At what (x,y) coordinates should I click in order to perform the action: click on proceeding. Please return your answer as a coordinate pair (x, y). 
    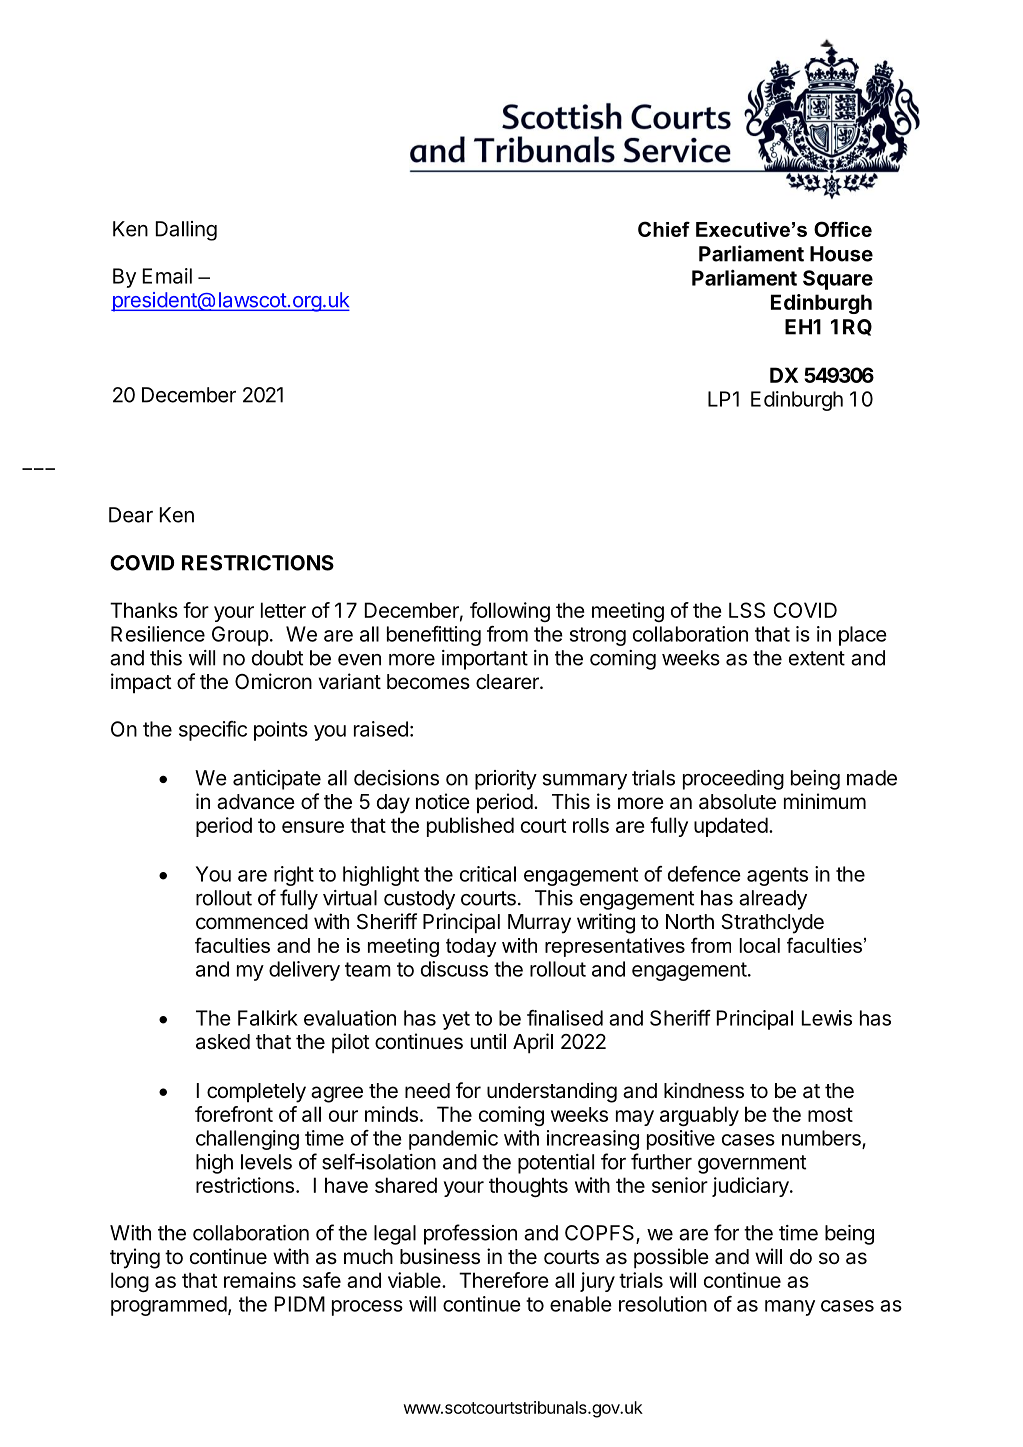
    Looking at the image, I should click on (733, 780).
